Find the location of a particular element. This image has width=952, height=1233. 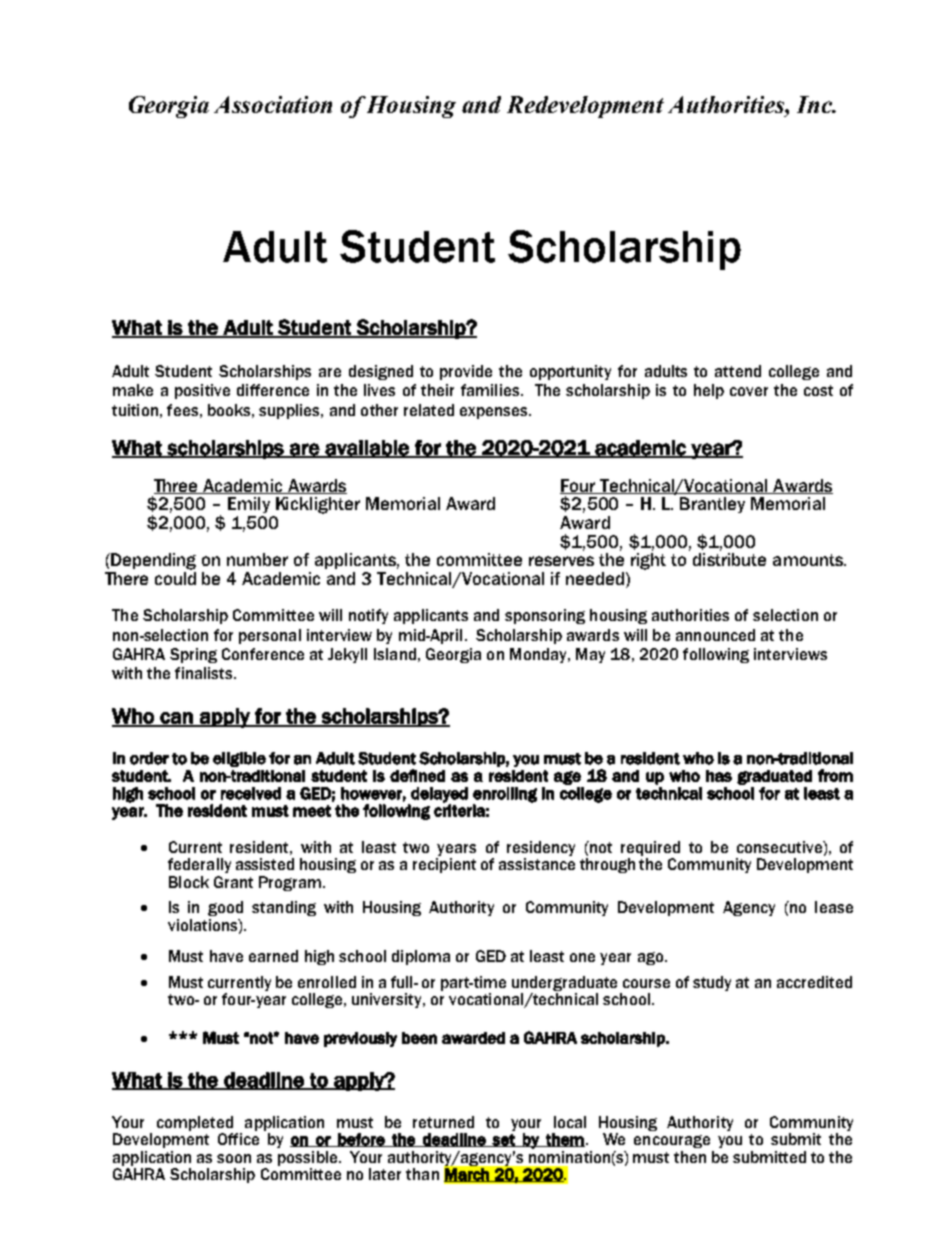

distribute is located at coordinates (729, 559).
